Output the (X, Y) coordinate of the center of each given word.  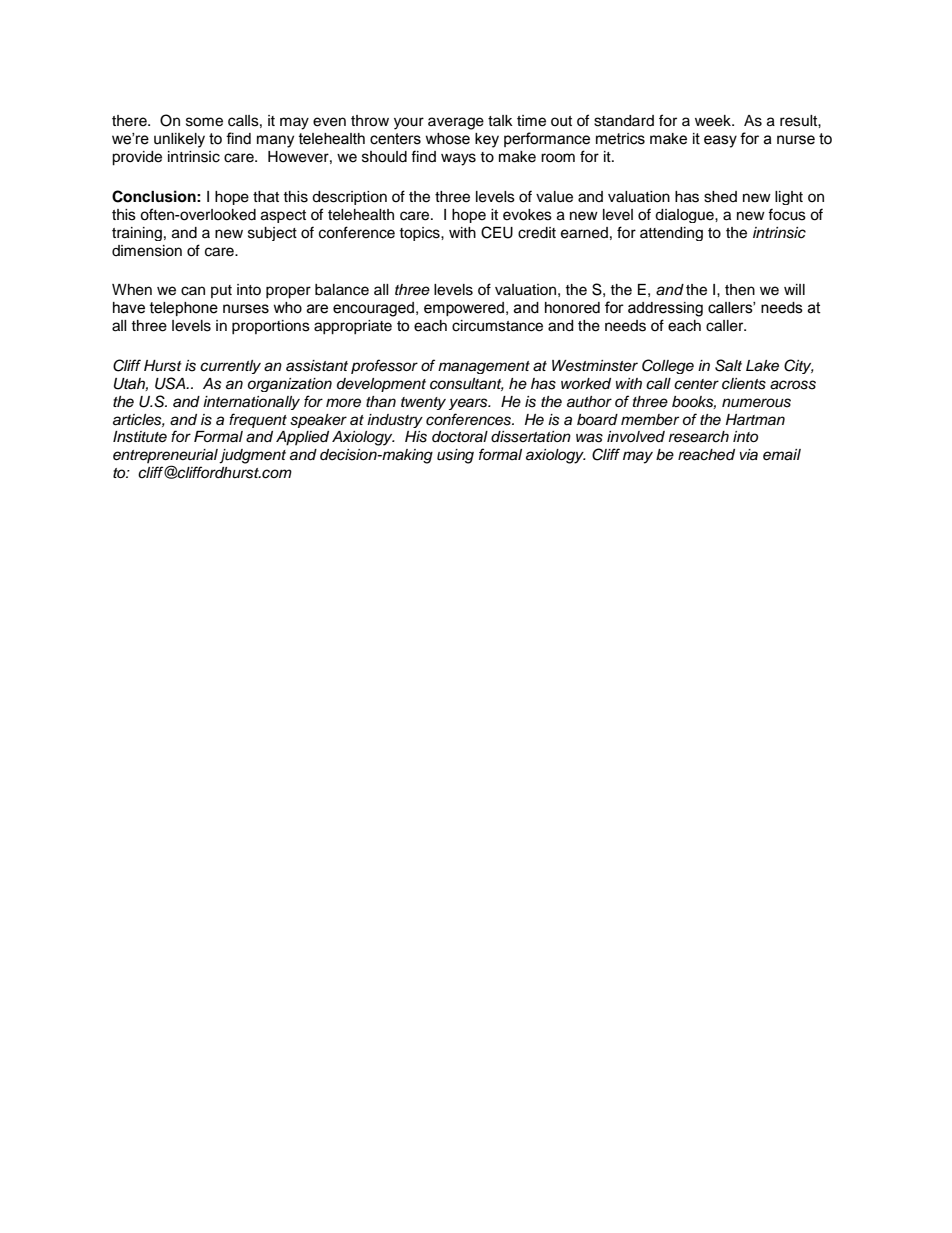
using (455, 456)
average (456, 123)
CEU (497, 232)
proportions (271, 327)
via (749, 455)
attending (671, 234)
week (714, 121)
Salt (728, 365)
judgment (252, 456)
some (204, 122)
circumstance (497, 326)
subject (272, 234)
